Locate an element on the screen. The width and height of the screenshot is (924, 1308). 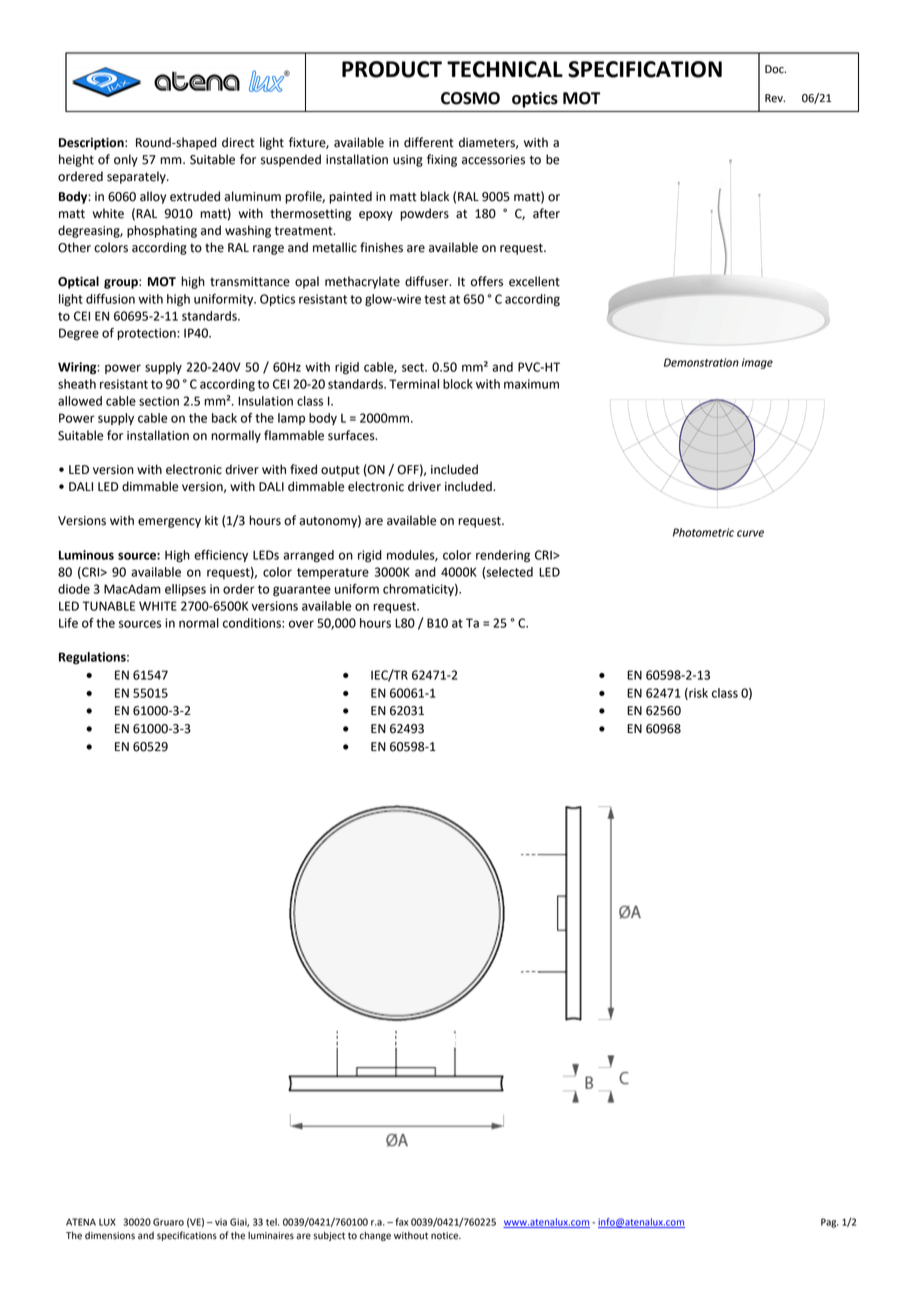
notice is located at coordinates (446, 1236).
